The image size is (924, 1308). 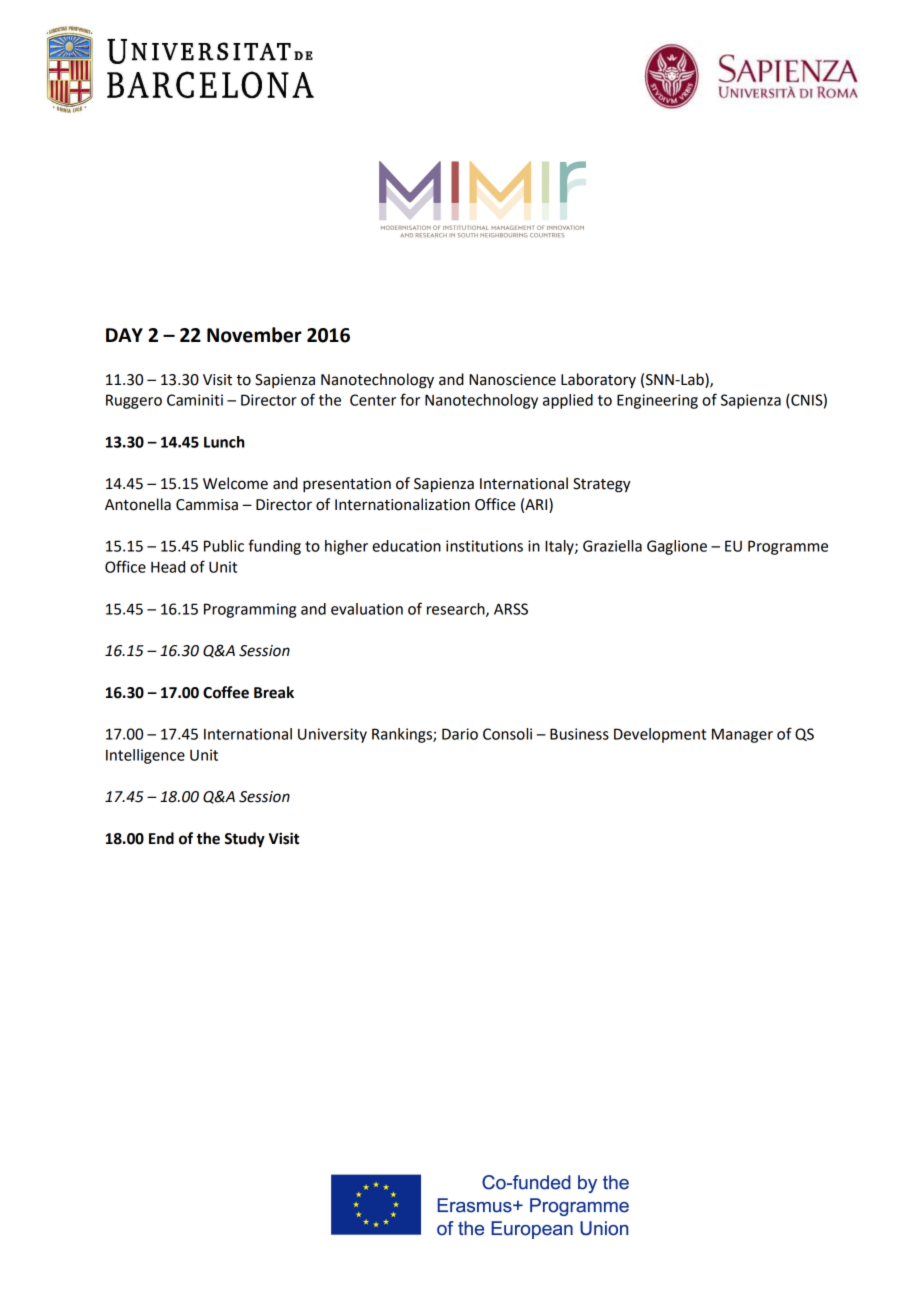 What do you see at coordinates (226, 692) in the image?
I see `Coffee` at bounding box center [226, 692].
